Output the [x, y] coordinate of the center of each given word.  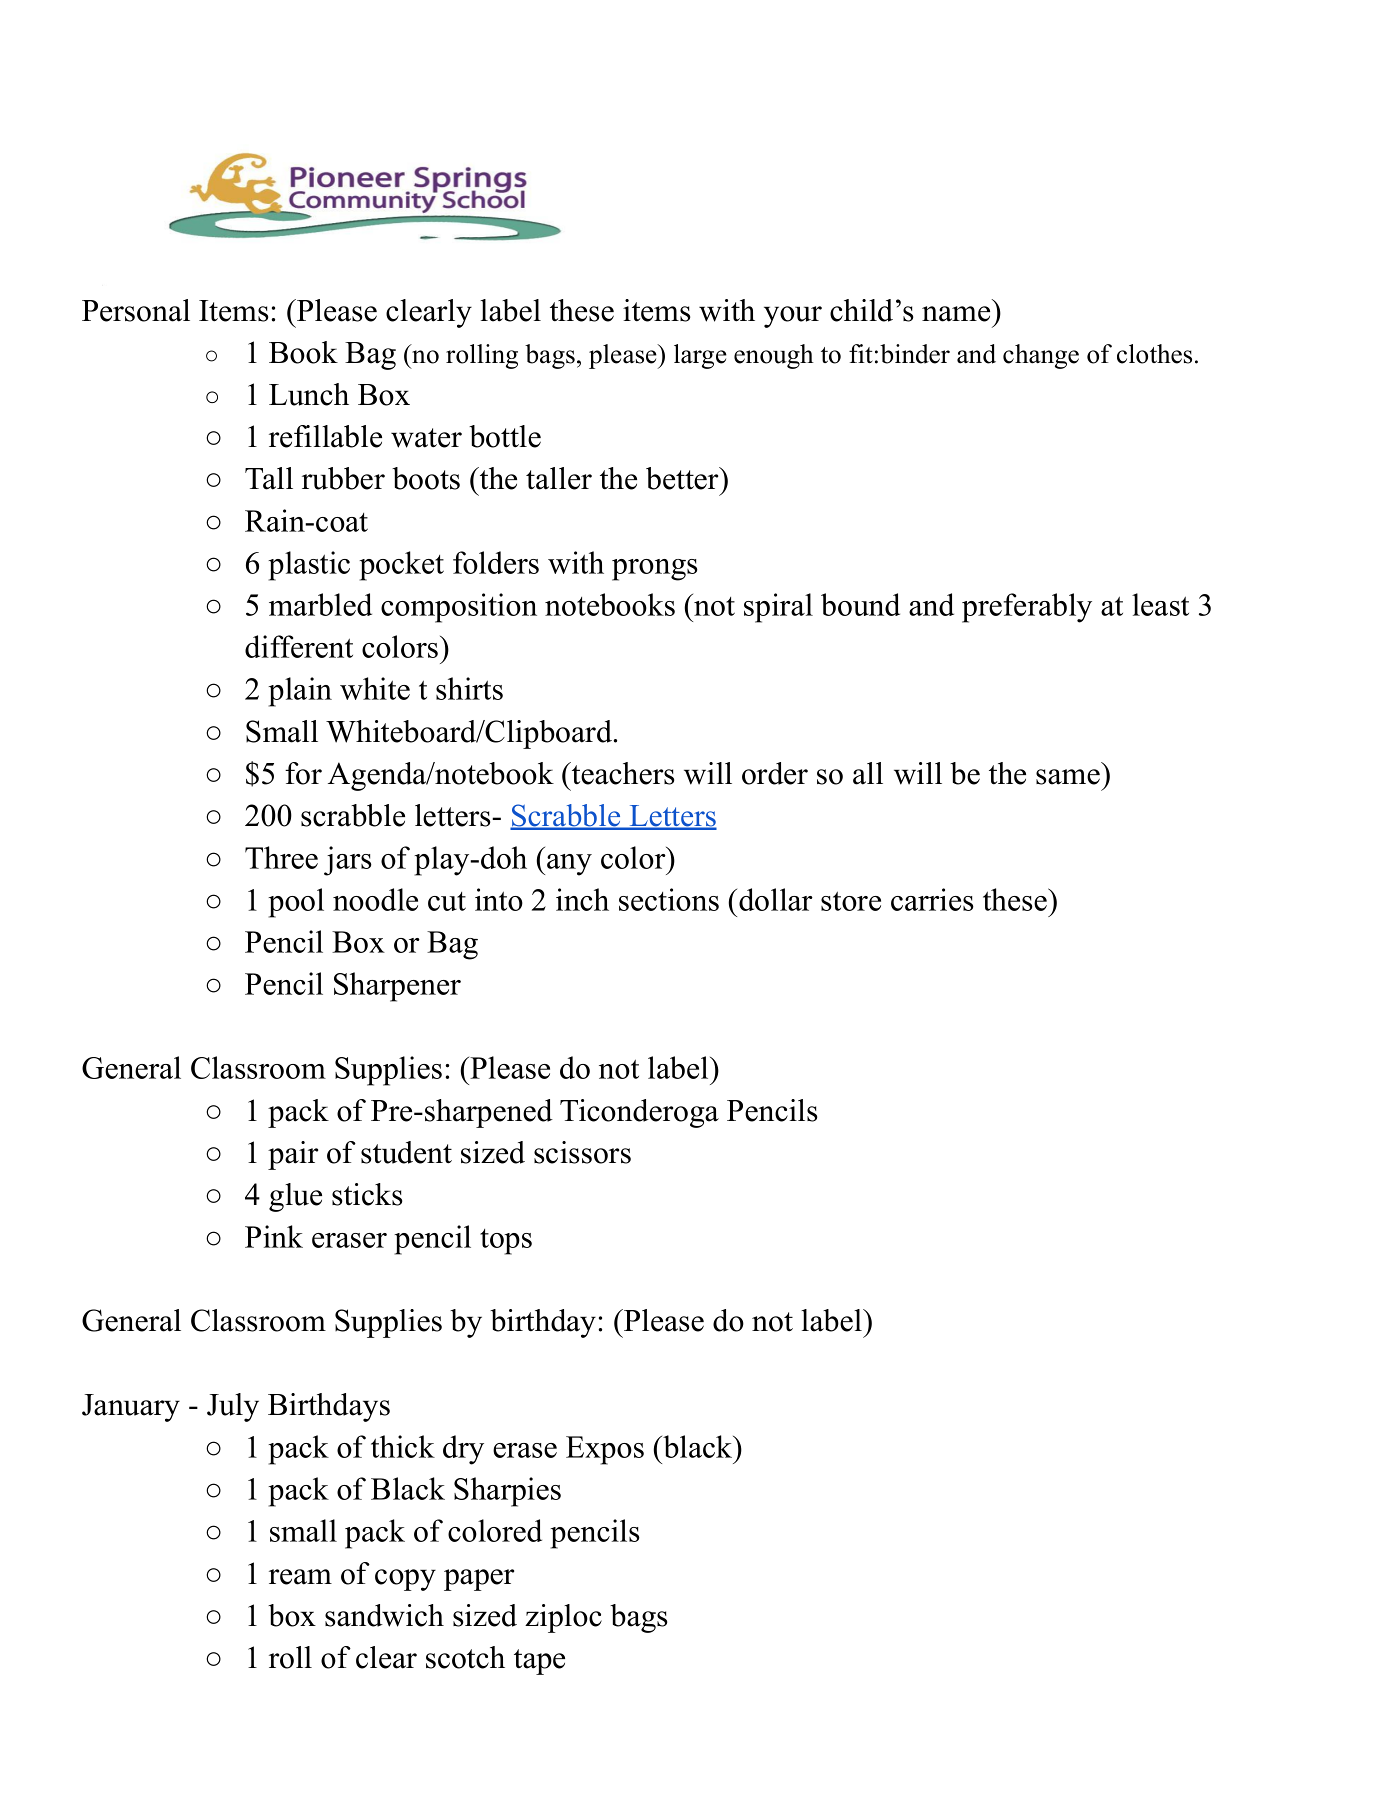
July [233, 1407]
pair [293, 1155]
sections [669, 899]
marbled [320, 604]
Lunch [309, 394]
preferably [1027, 608]
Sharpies [507, 1492]
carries [932, 899]
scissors [582, 1152]
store [851, 901]
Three [281, 857]
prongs [655, 570]
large [700, 356]
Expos [605, 1450]
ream [300, 1577]
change [1041, 356]
